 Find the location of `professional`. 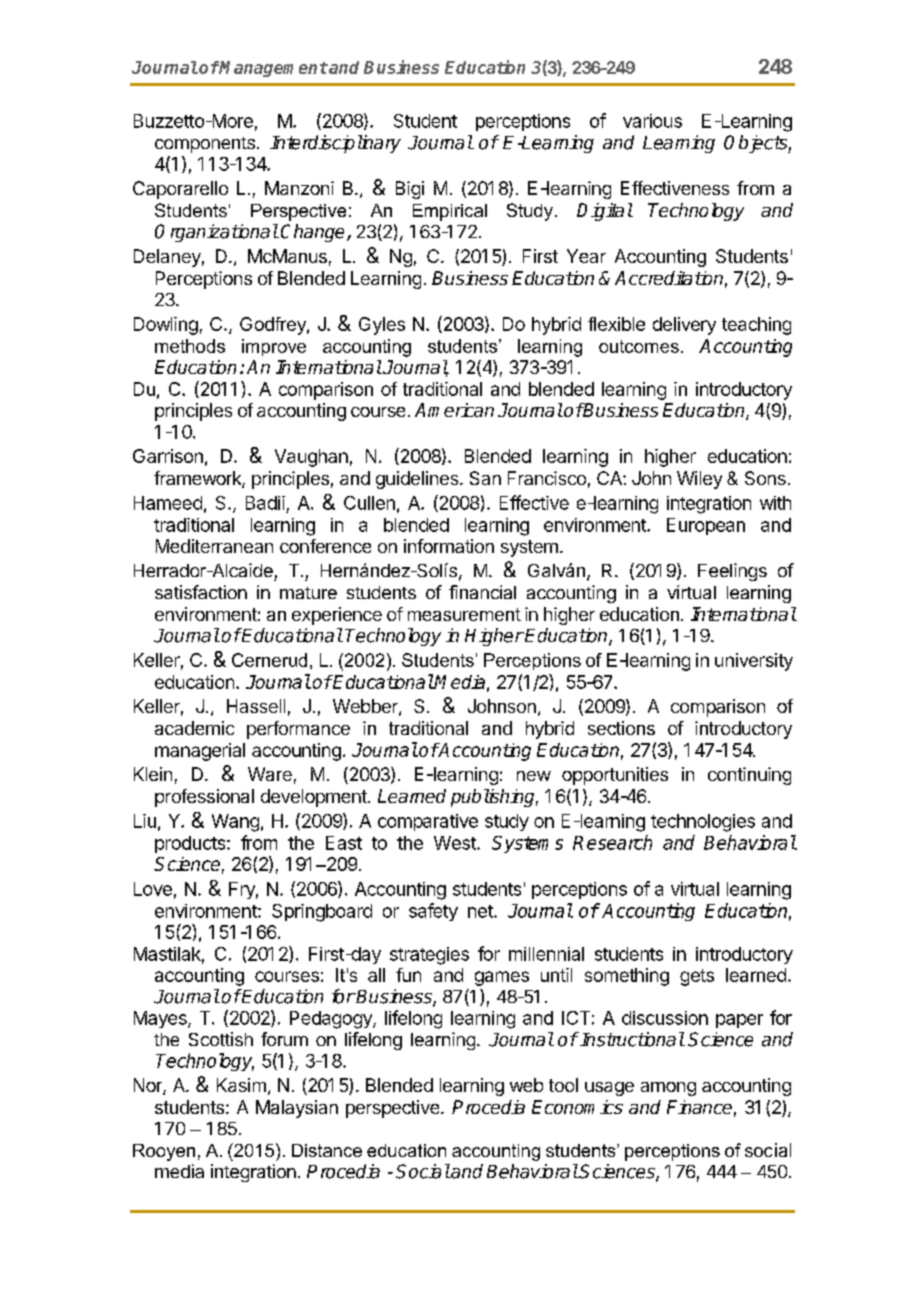

professional is located at coordinates (204, 798).
